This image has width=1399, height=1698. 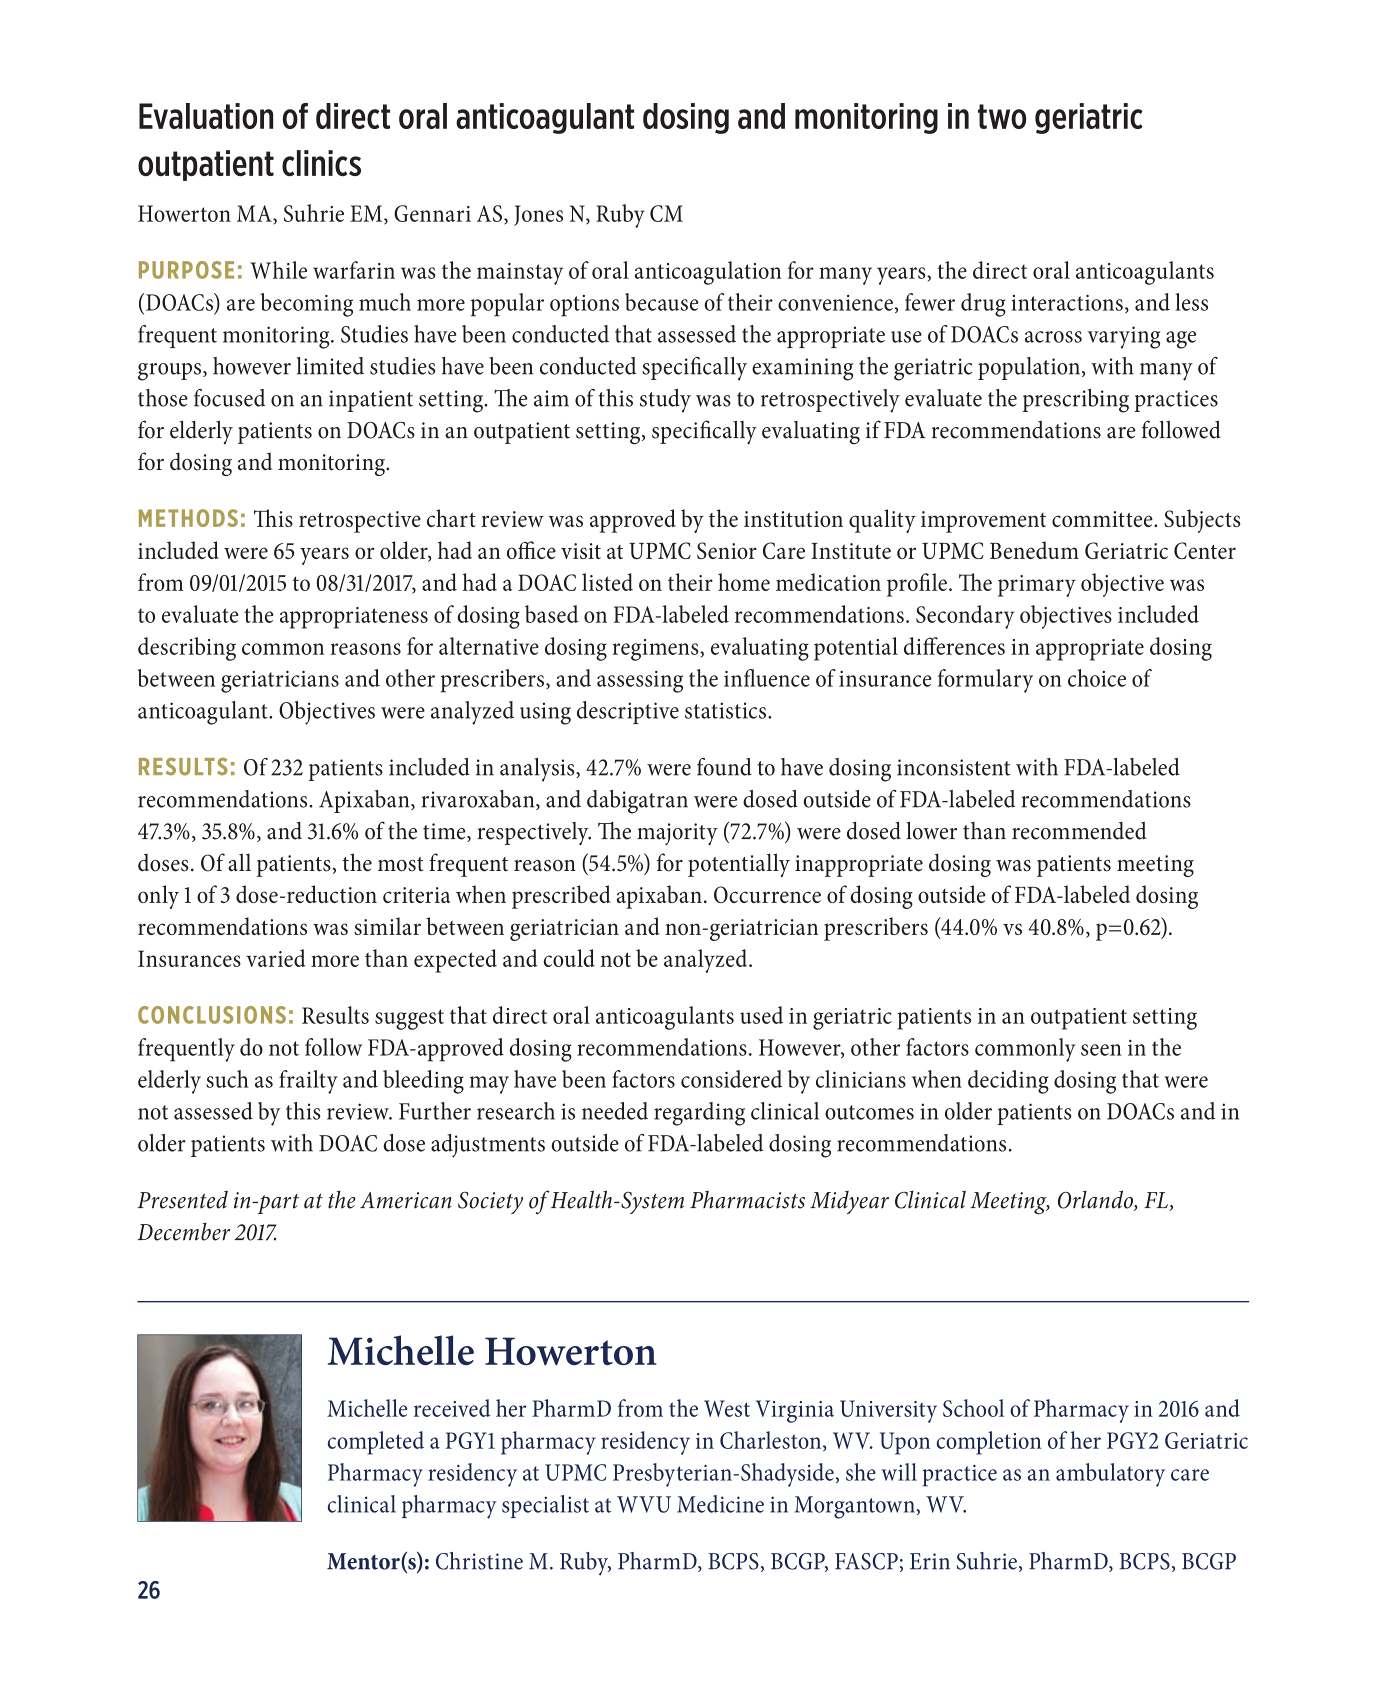 What do you see at coordinates (321, 163) in the image?
I see `clinics` at bounding box center [321, 163].
